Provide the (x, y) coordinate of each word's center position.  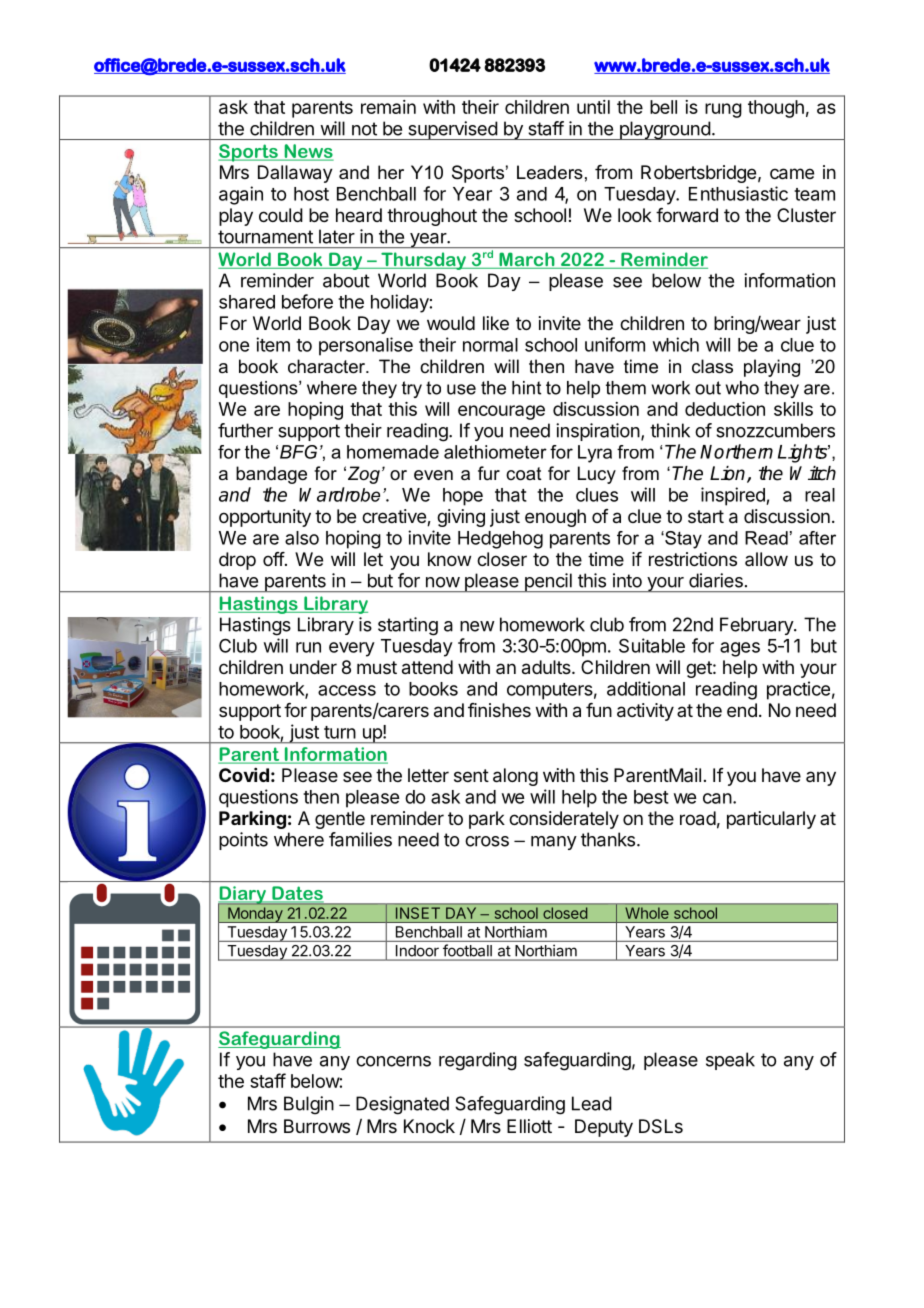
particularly (771, 820)
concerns (393, 1061)
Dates (296, 894)
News (307, 152)
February (757, 626)
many (554, 843)
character (328, 366)
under (313, 667)
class (712, 366)
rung (723, 110)
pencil (548, 582)
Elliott (529, 1126)
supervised (452, 130)
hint (526, 388)
